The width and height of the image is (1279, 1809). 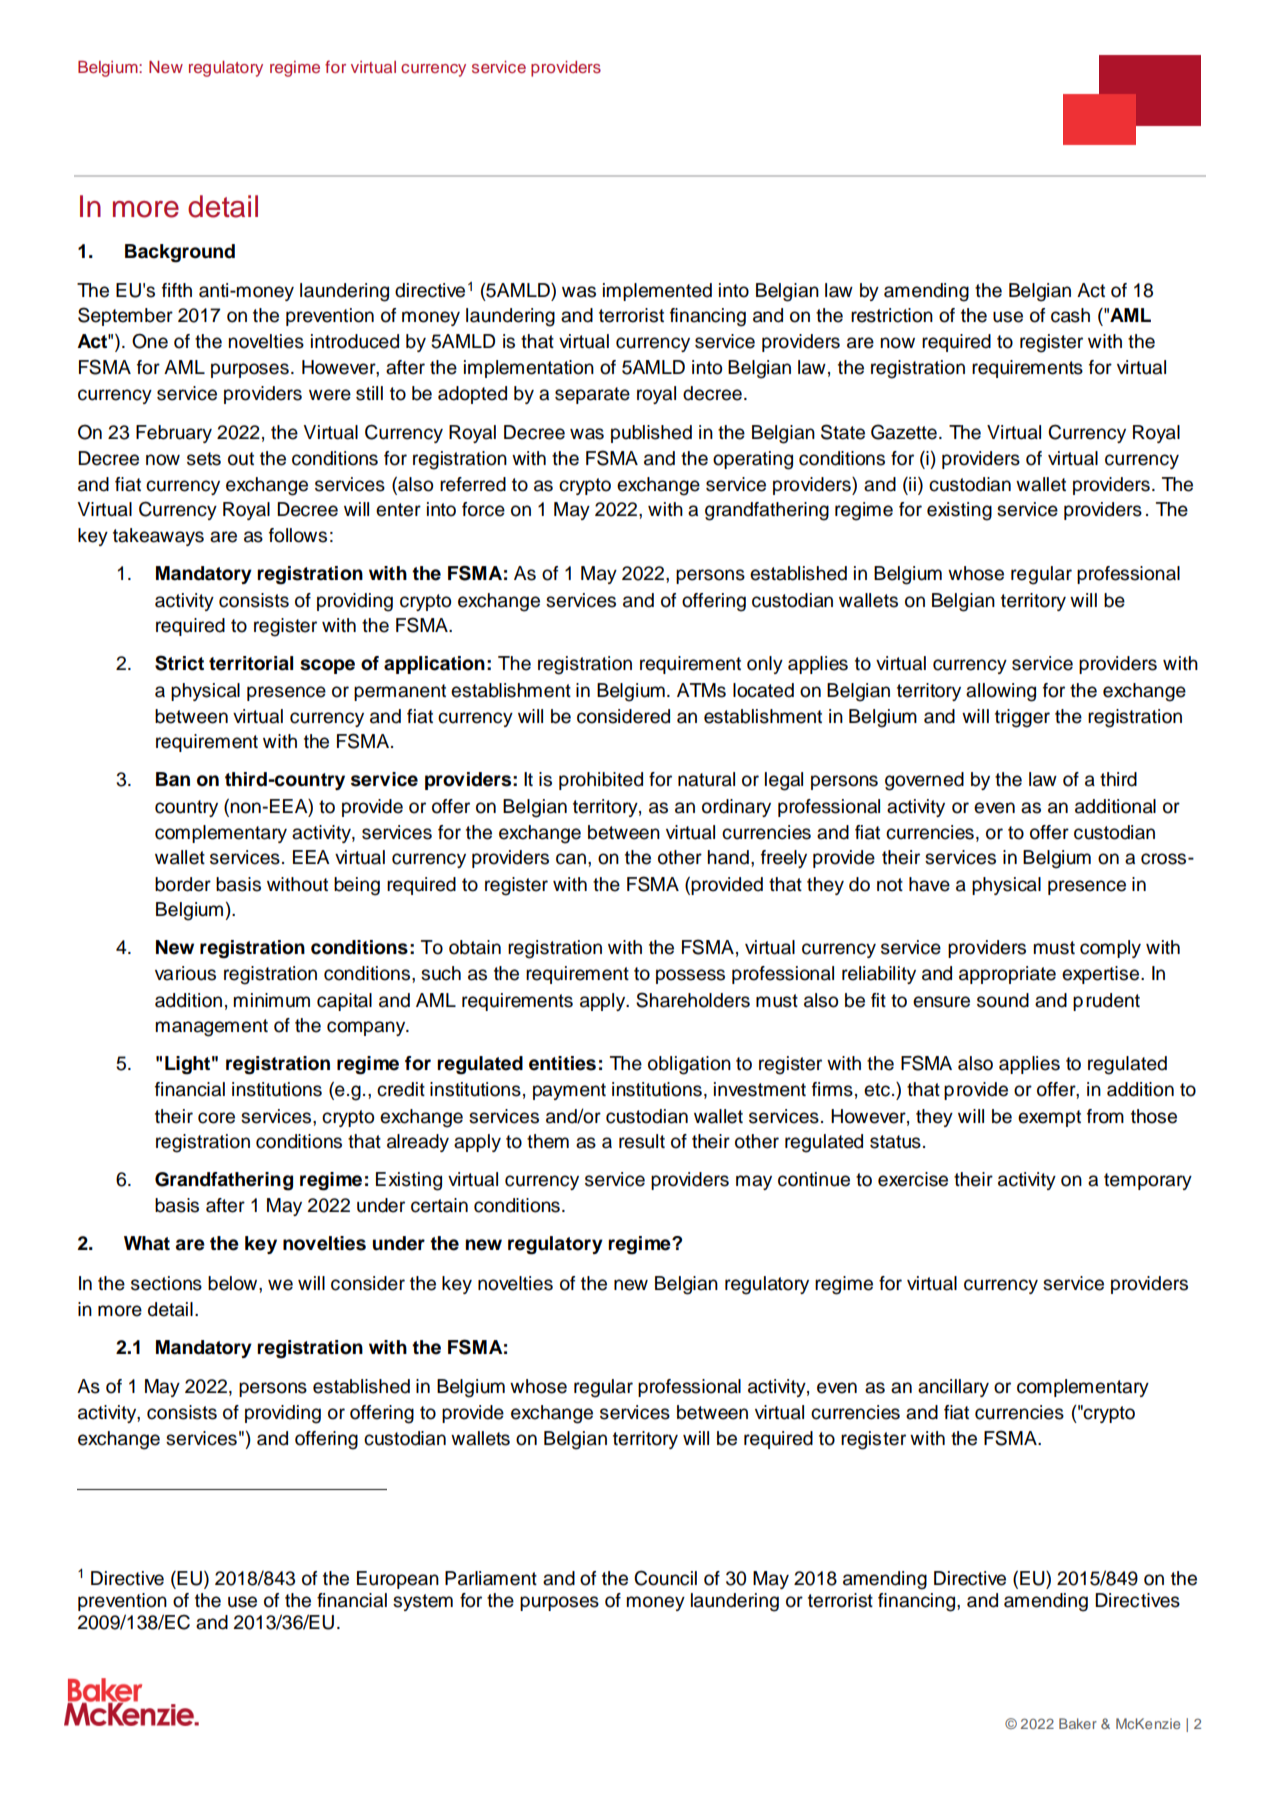 I want to click on cash, so click(x=1070, y=315).
